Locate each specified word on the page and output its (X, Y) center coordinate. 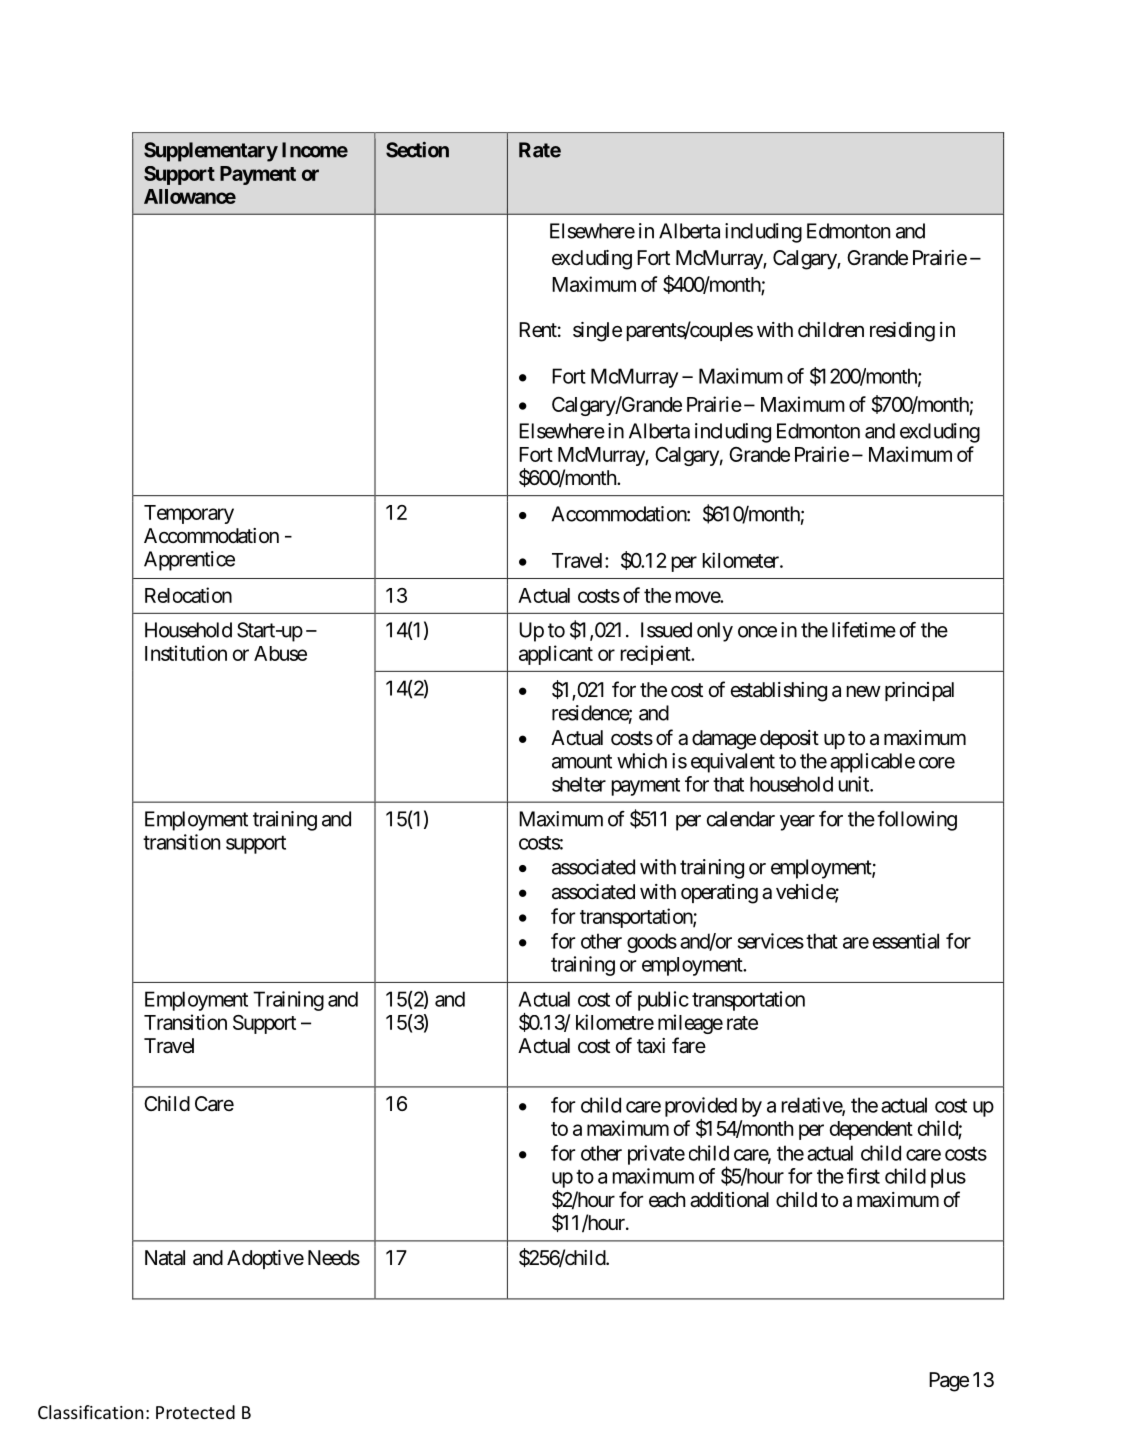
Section (417, 150)
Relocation (188, 595)
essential (906, 941)
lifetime (864, 630)
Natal (165, 1258)
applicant (556, 655)
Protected (195, 1412)
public (663, 1001)
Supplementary (211, 152)
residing (902, 332)
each (667, 1200)
